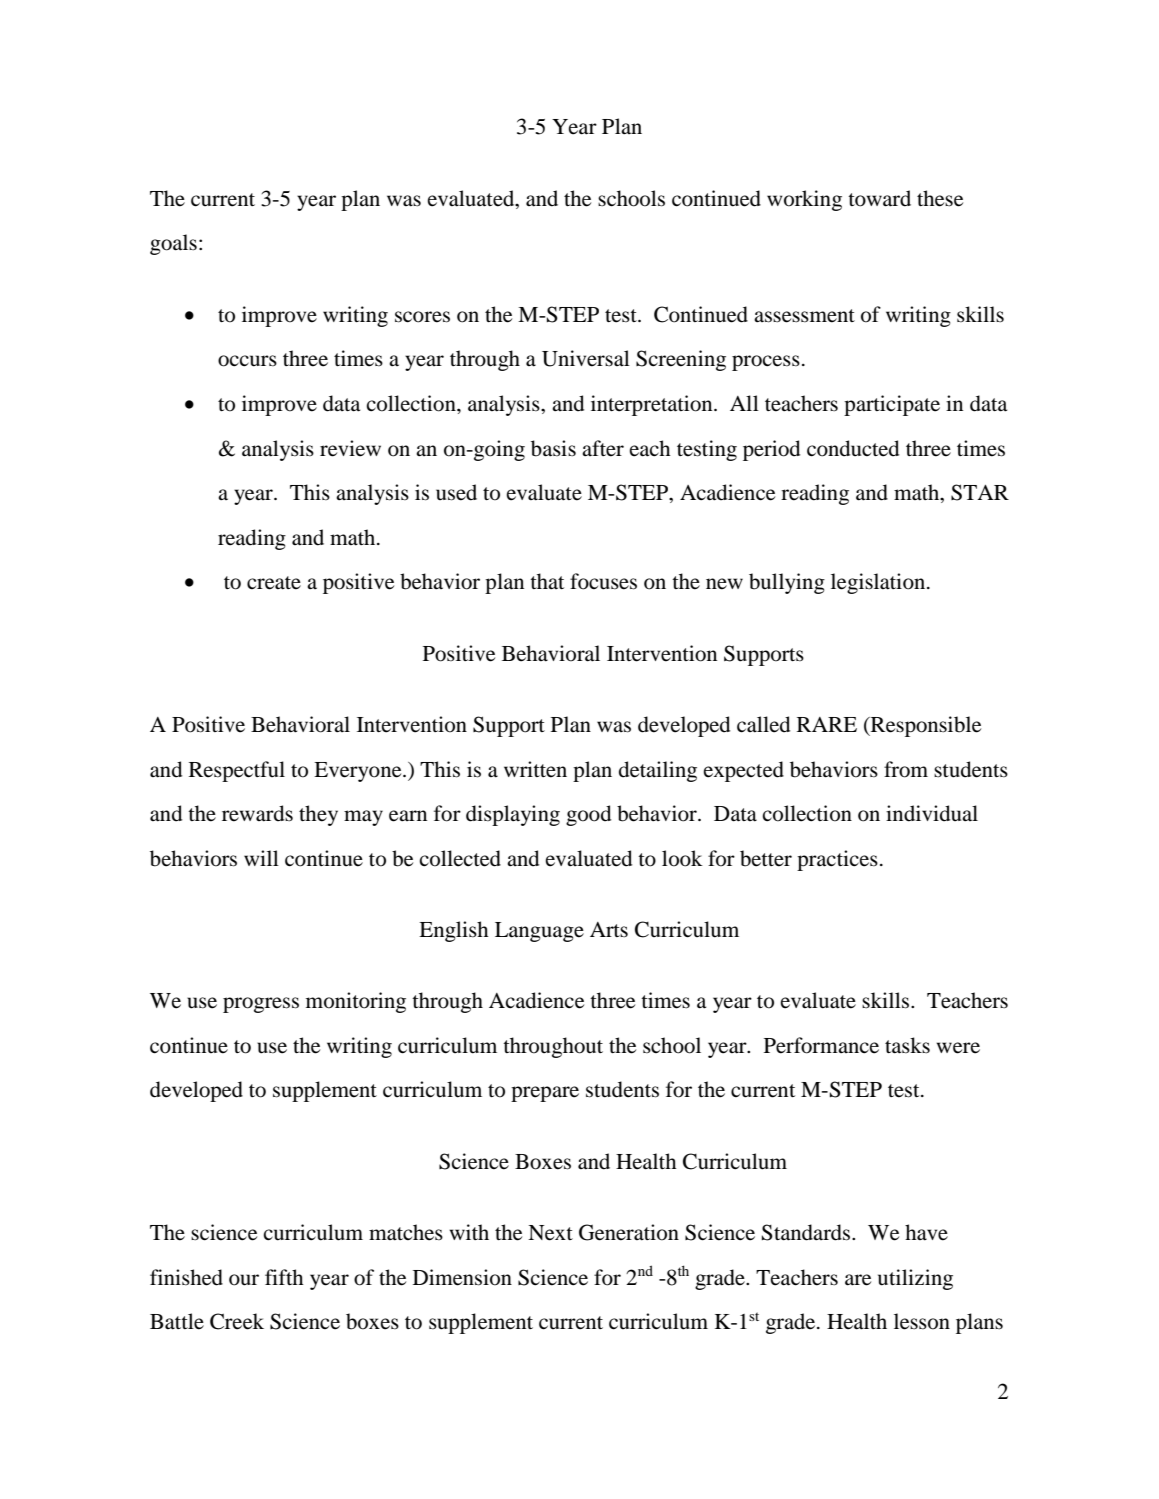 This document has height=1499, width=1159. Describe the element at coordinates (274, 583) in the document. I see `create` at that location.
